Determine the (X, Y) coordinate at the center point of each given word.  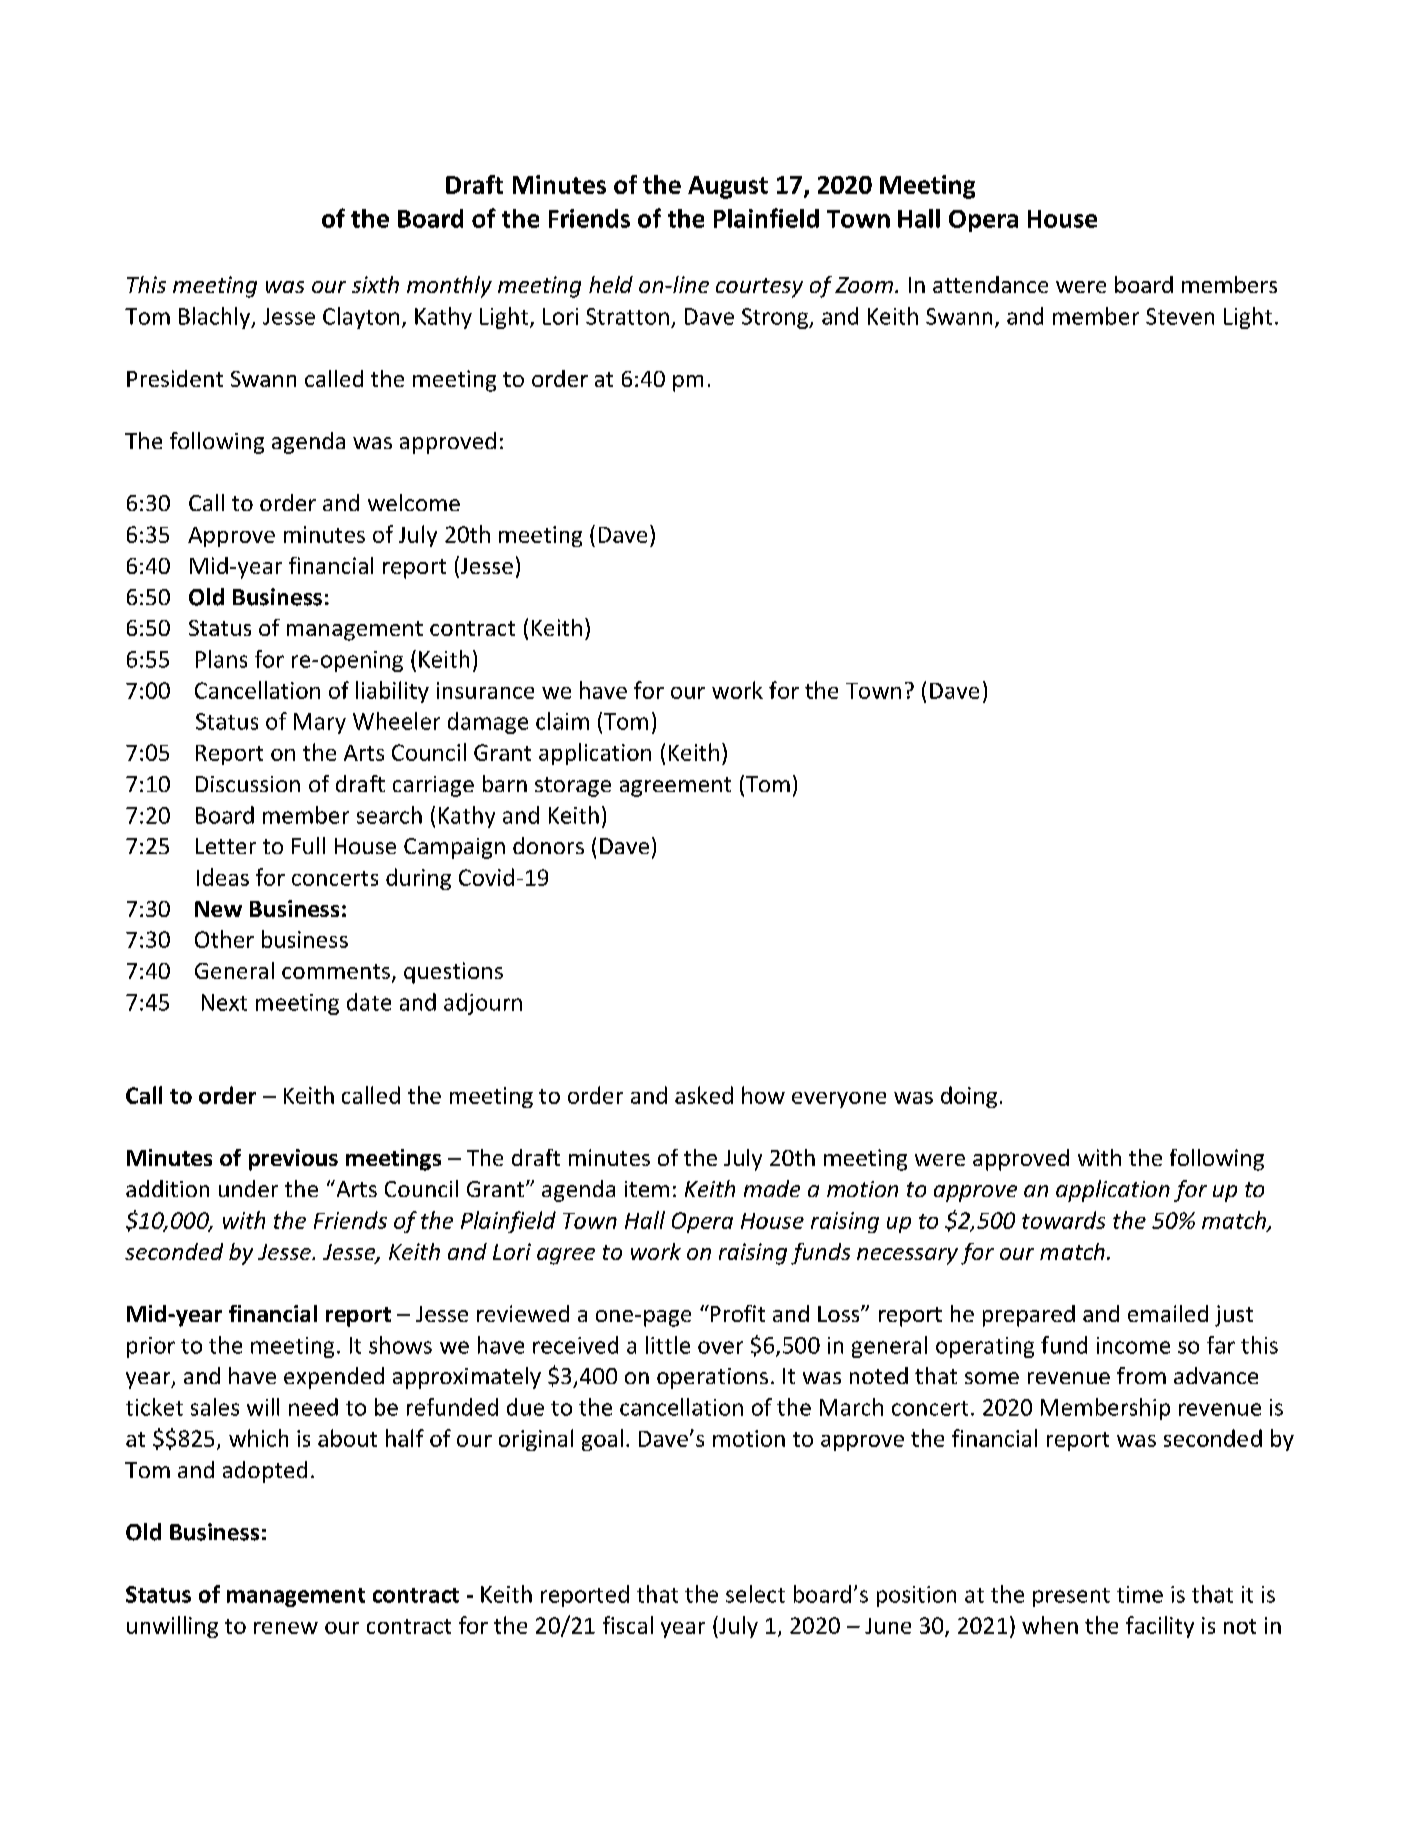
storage (573, 787)
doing (969, 1097)
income (1133, 1345)
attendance (990, 284)
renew (286, 1628)
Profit (736, 1313)
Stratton (627, 316)
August (728, 187)
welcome (414, 502)
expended (334, 1378)
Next (224, 1002)
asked (704, 1095)
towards (1063, 1220)
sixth (375, 284)
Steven (1180, 316)
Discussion (248, 784)
